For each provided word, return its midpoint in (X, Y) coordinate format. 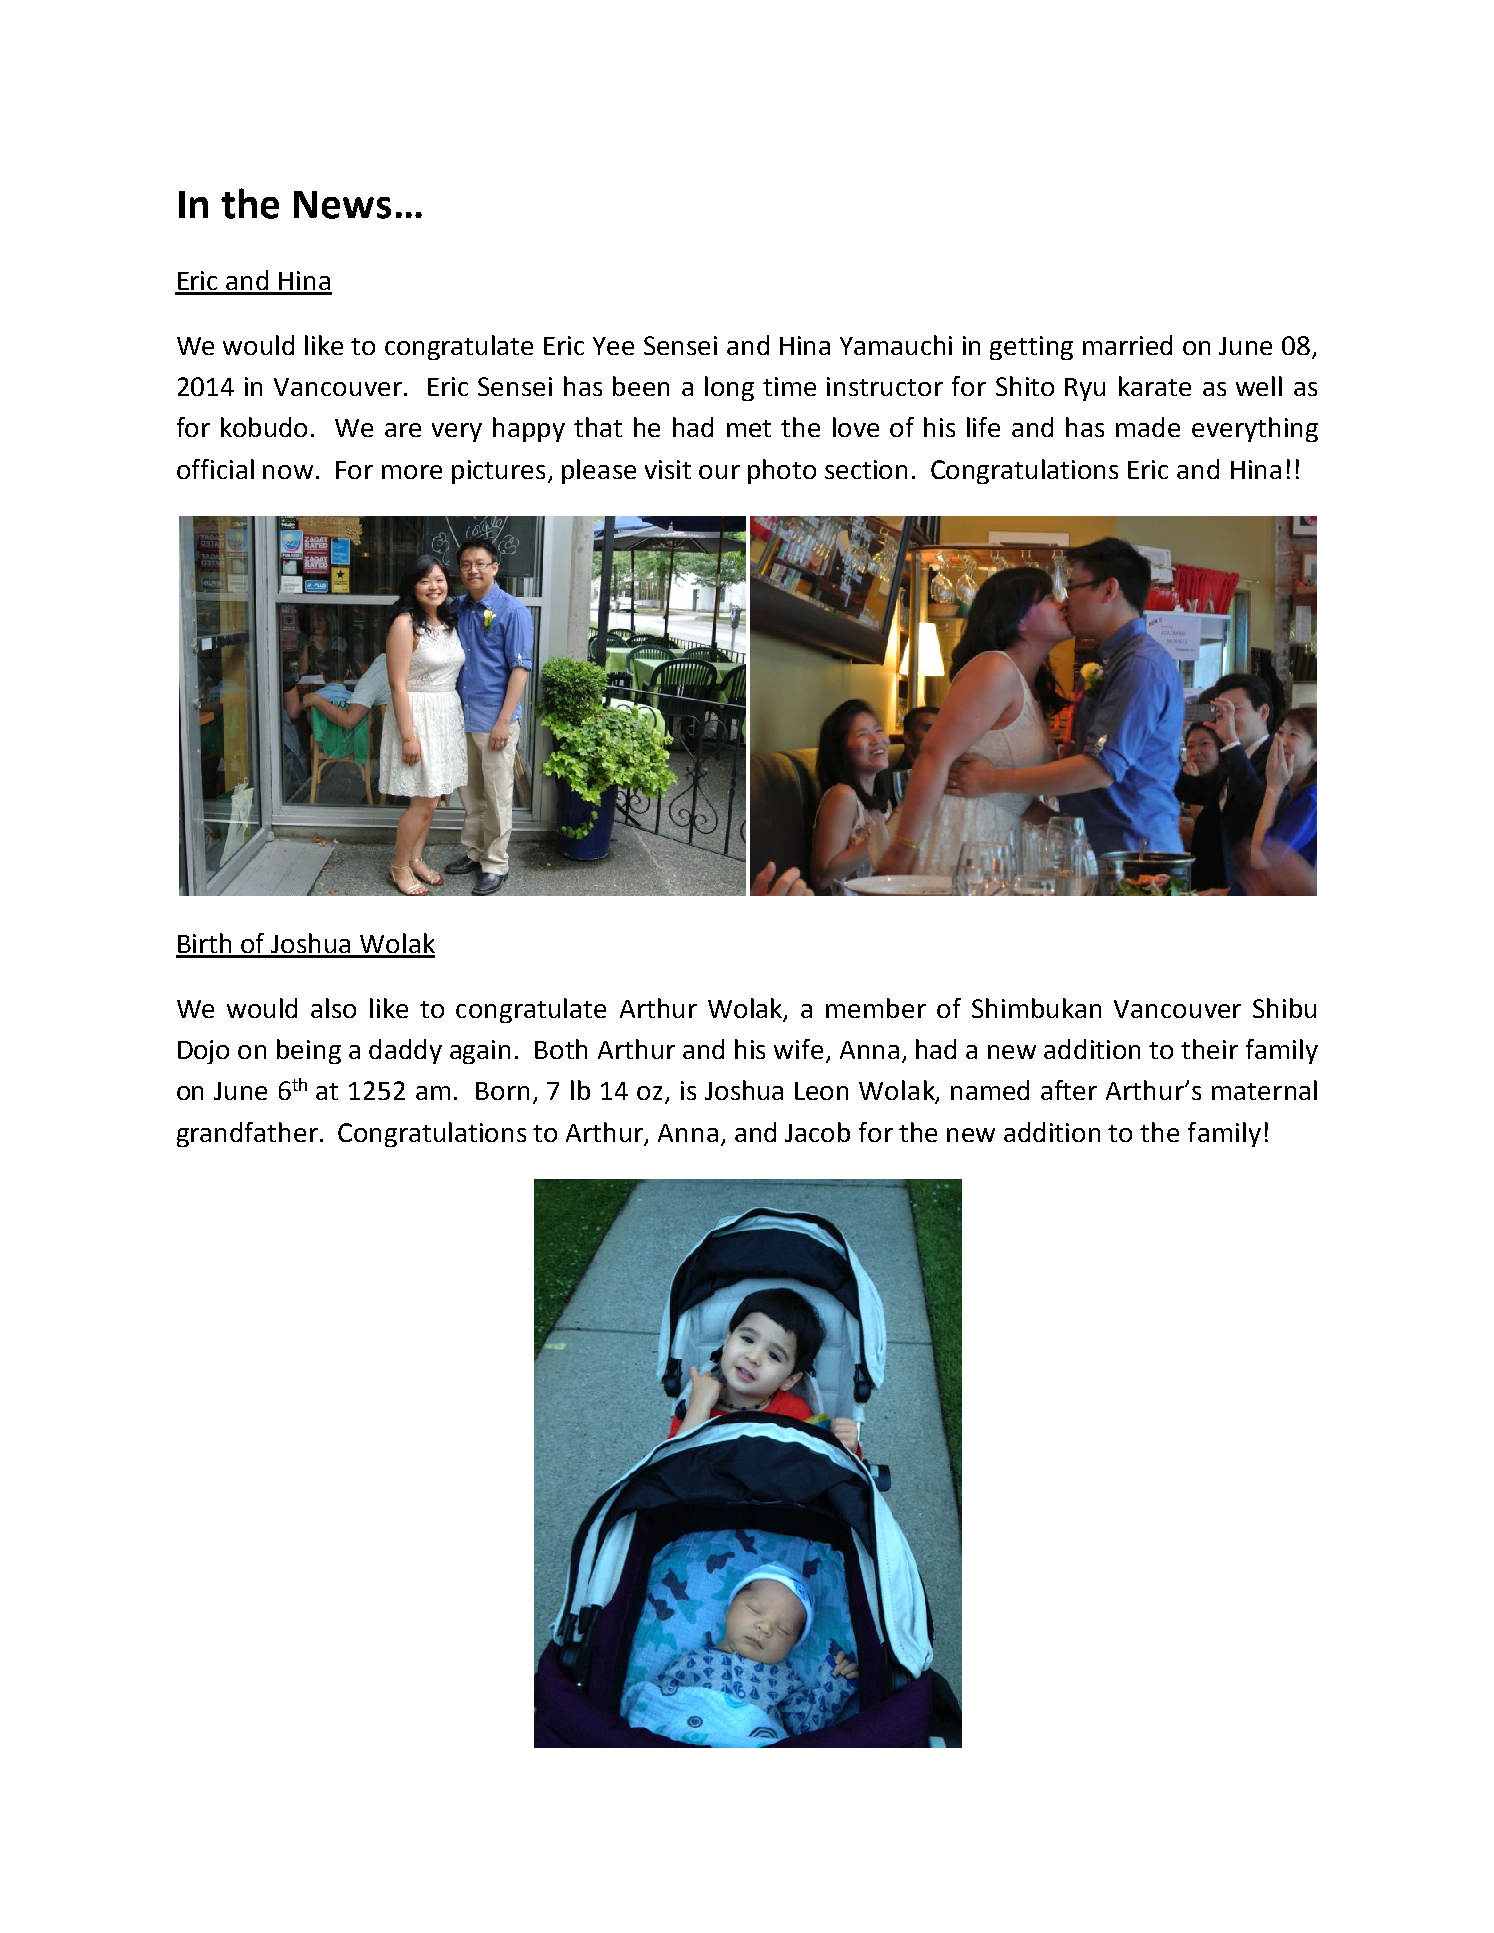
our (719, 472)
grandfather (247, 1134)
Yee (613, 346)
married (1127, 345)
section (866, 469)
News (342, 205)
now (288, 472)
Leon (821, 1091)
